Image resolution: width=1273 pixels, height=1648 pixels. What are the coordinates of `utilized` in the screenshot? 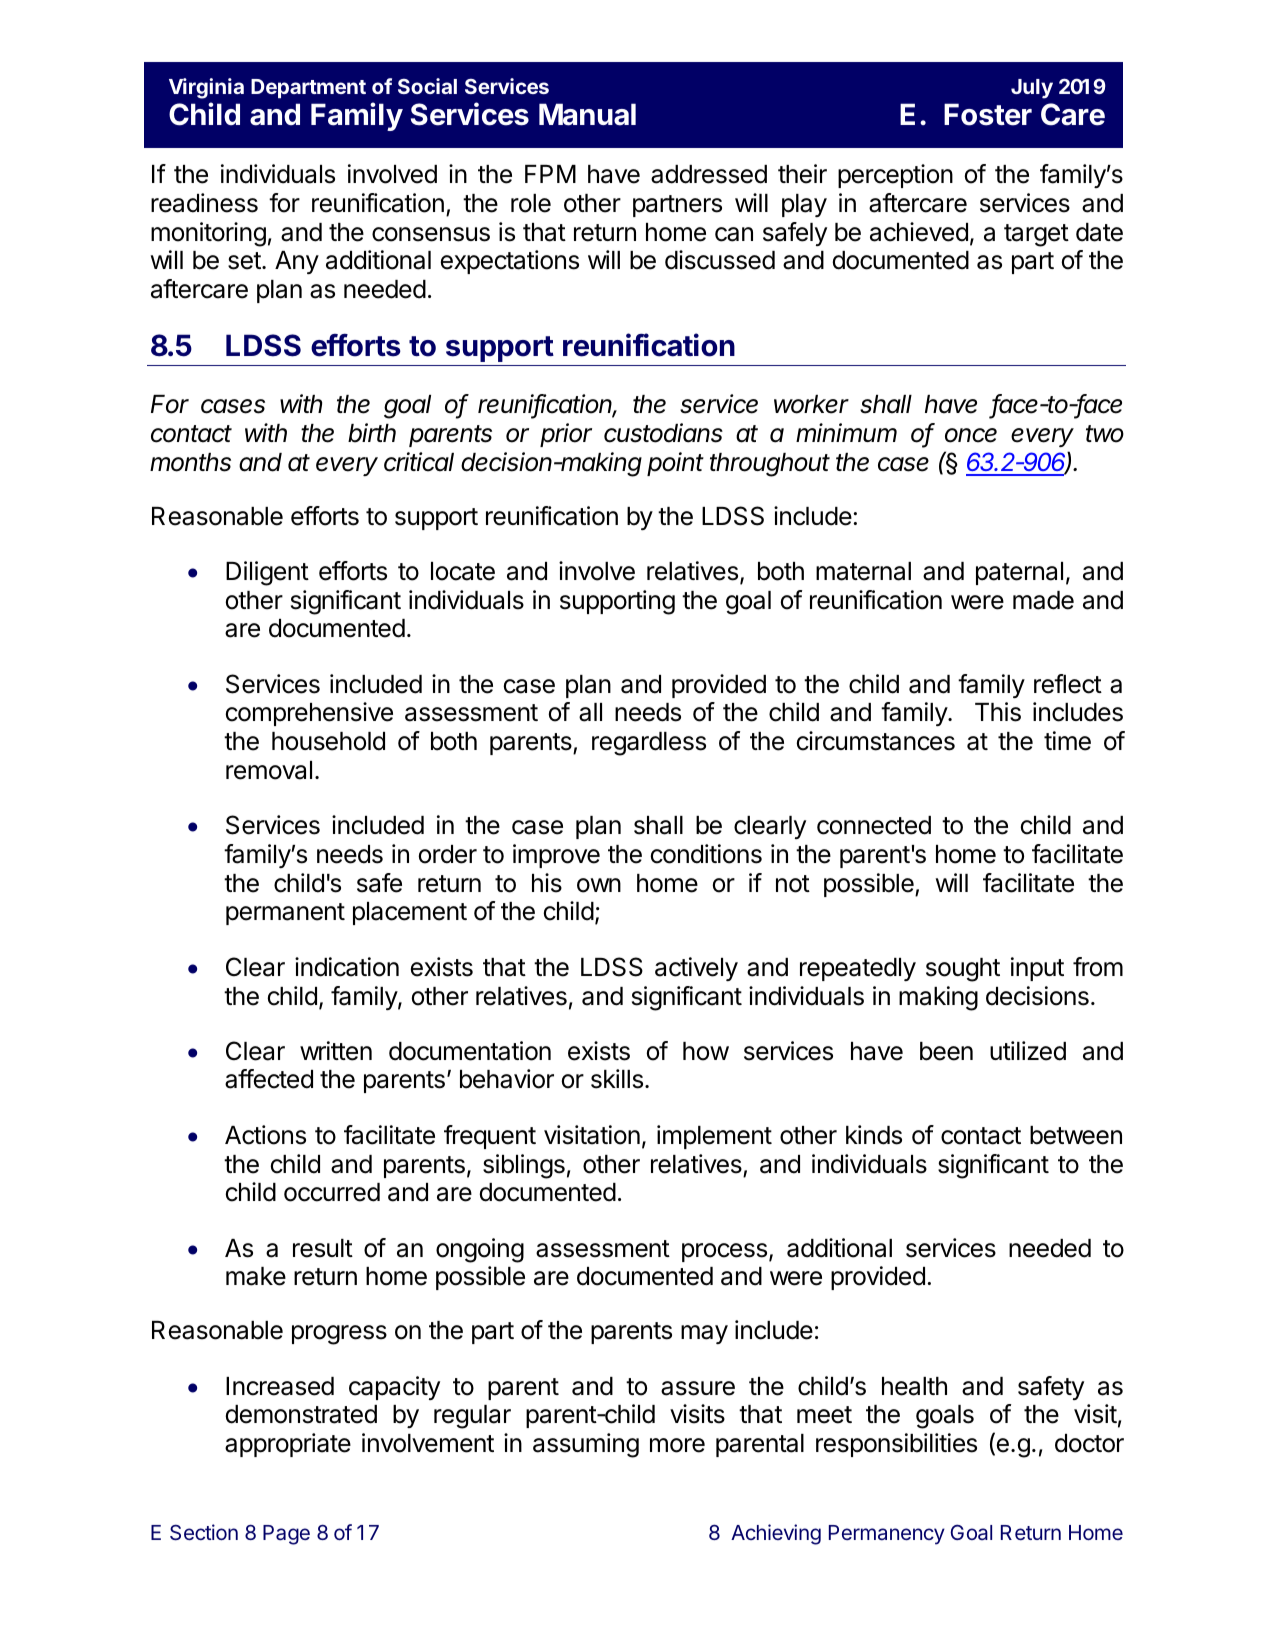 It's located at (1028, 1051).
